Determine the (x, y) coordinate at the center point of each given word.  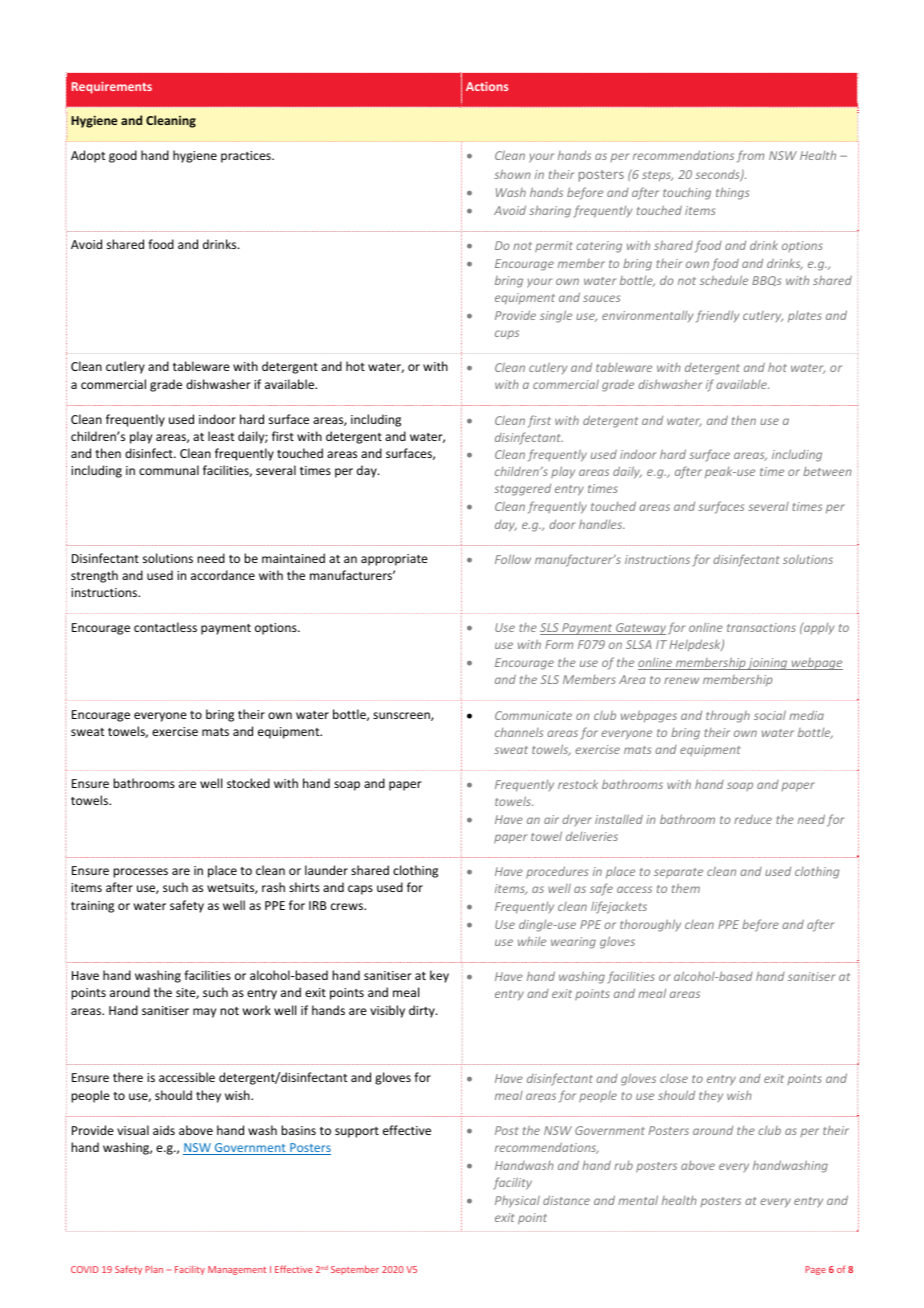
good (123, 156)
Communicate (533, 715)
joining (768, 664)
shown (512, 174)
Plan (154, 1269)
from (750, 156)
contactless (165, 627)
